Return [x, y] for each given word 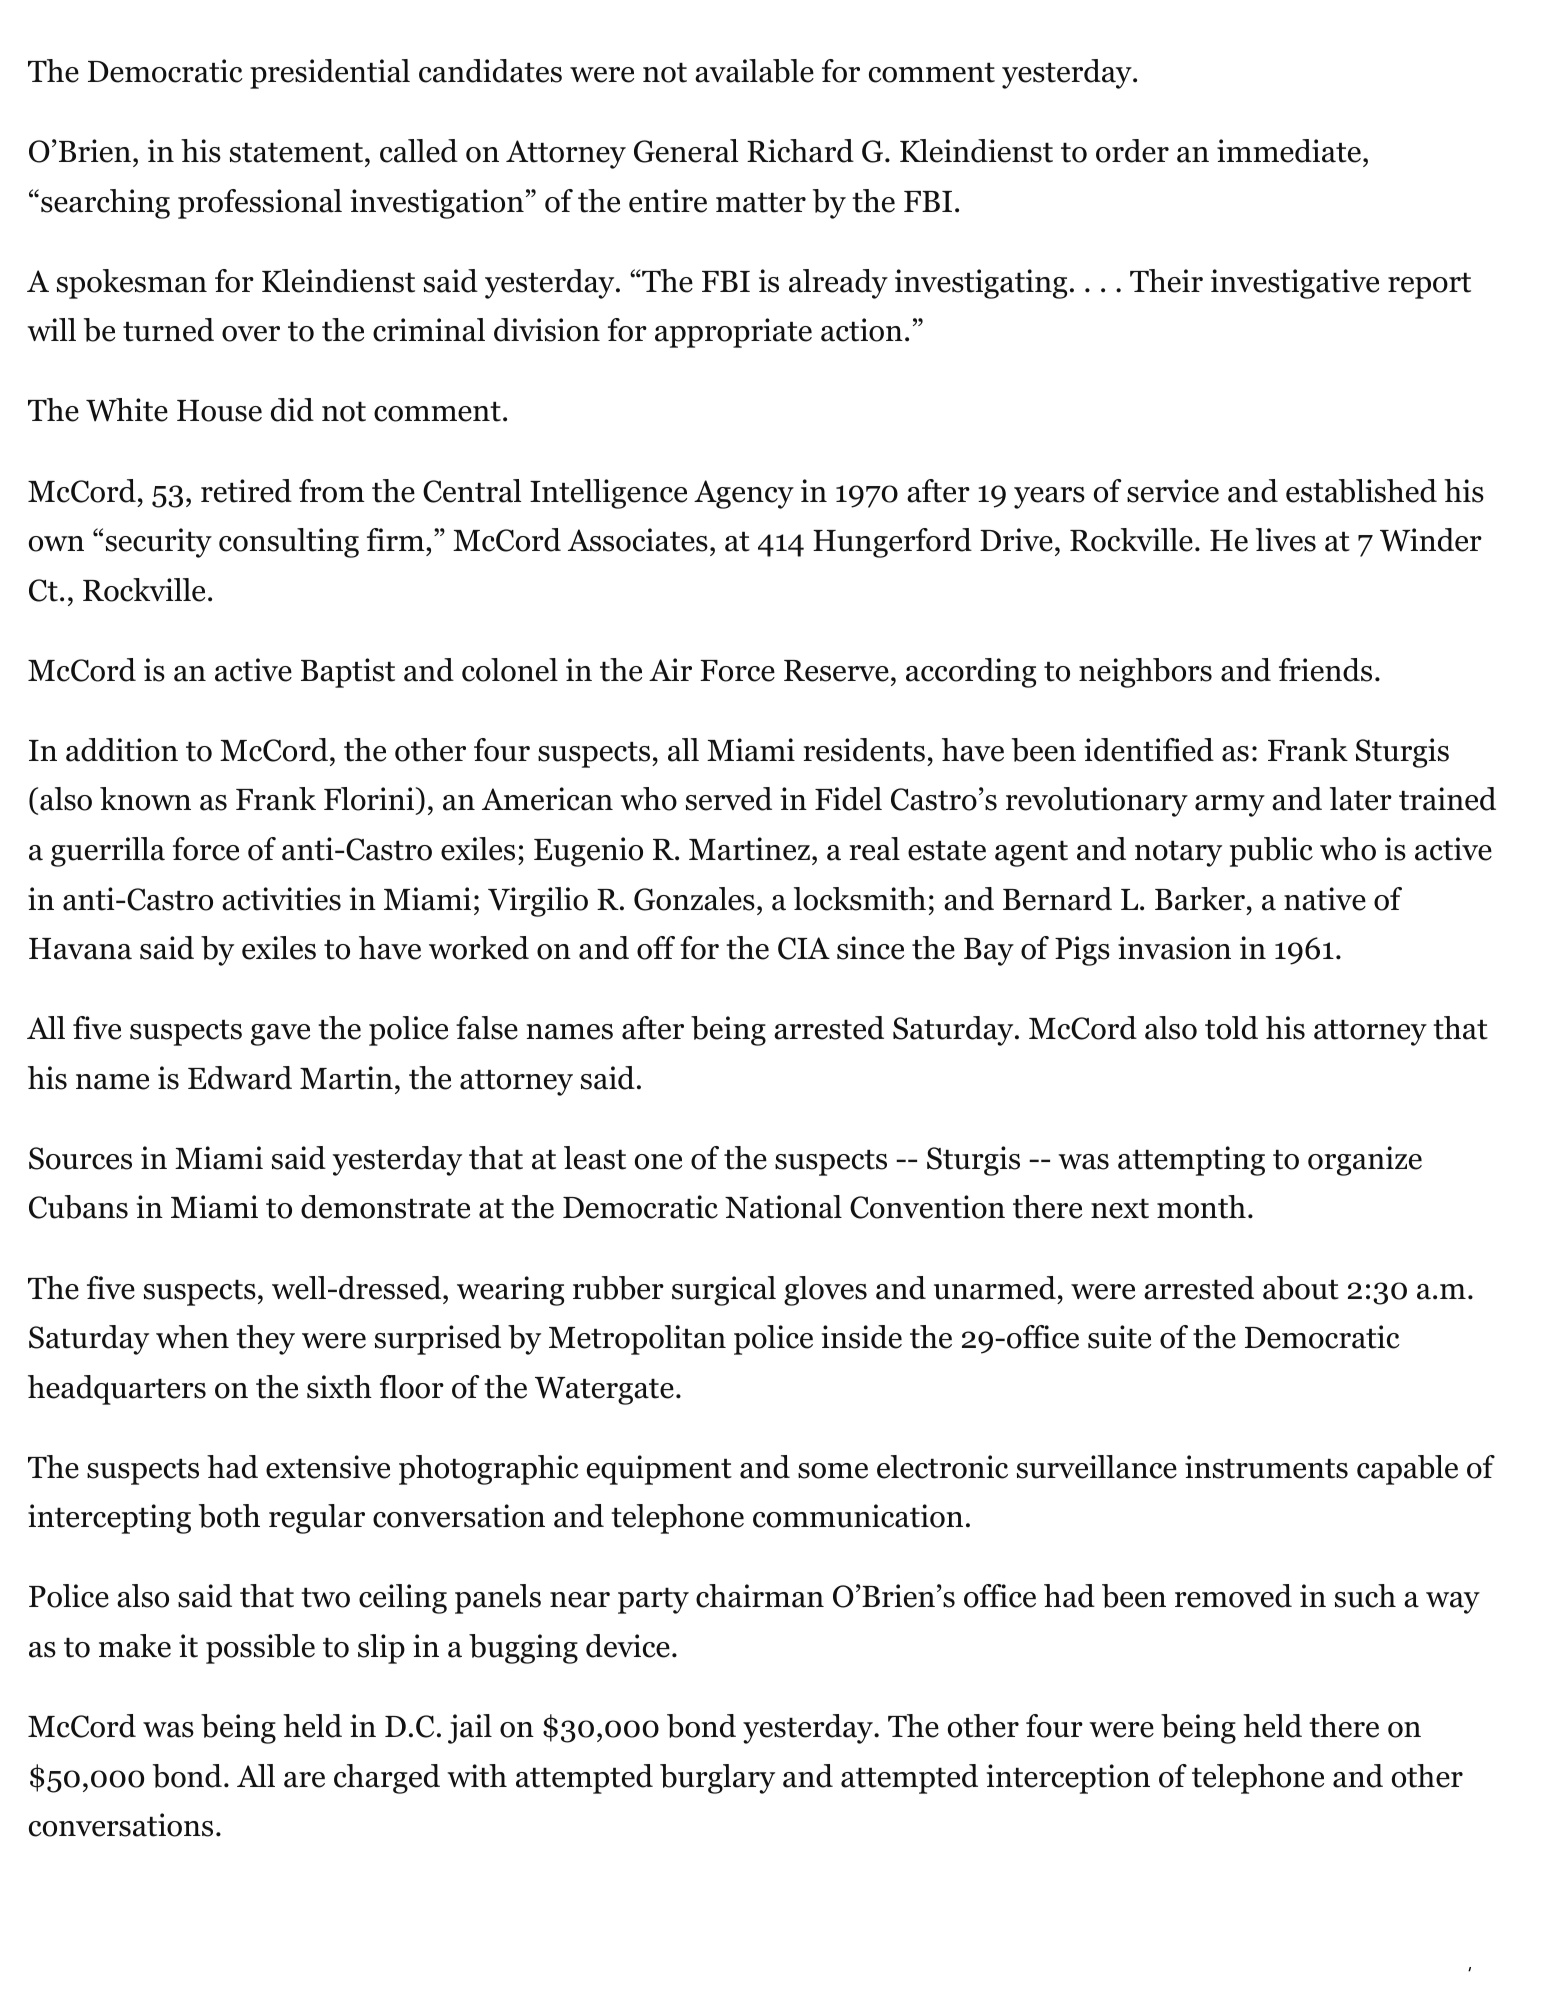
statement [296, 152]
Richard [800, 151]
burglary [717, 1779]
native [1325, 899]
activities [281, 899]
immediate [1289, 151]
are [304, 1780]
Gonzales [694, 899]
